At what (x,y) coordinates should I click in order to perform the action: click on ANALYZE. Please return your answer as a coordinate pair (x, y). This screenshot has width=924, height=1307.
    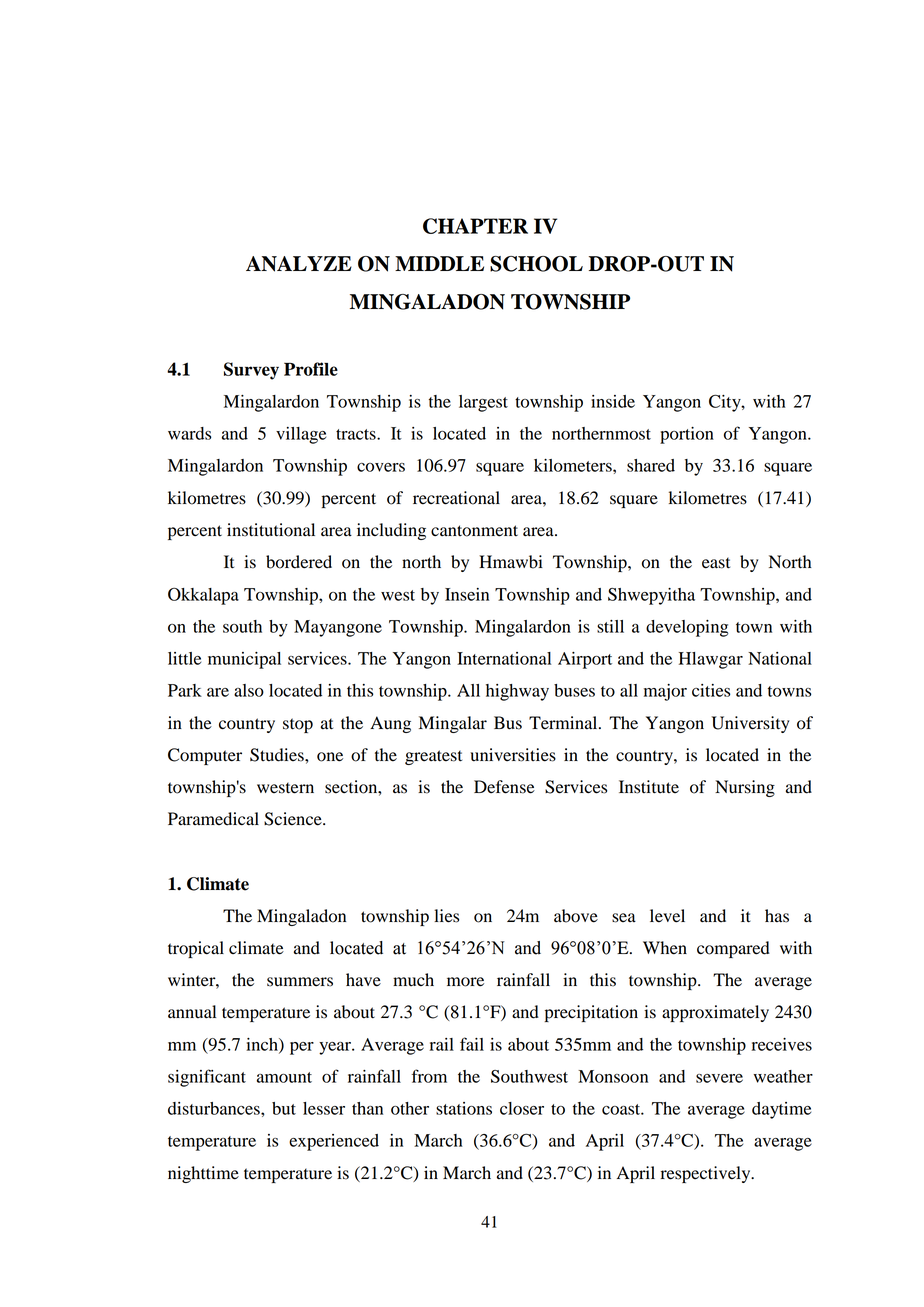
    Looking at the image, I should click on (299, 264).
